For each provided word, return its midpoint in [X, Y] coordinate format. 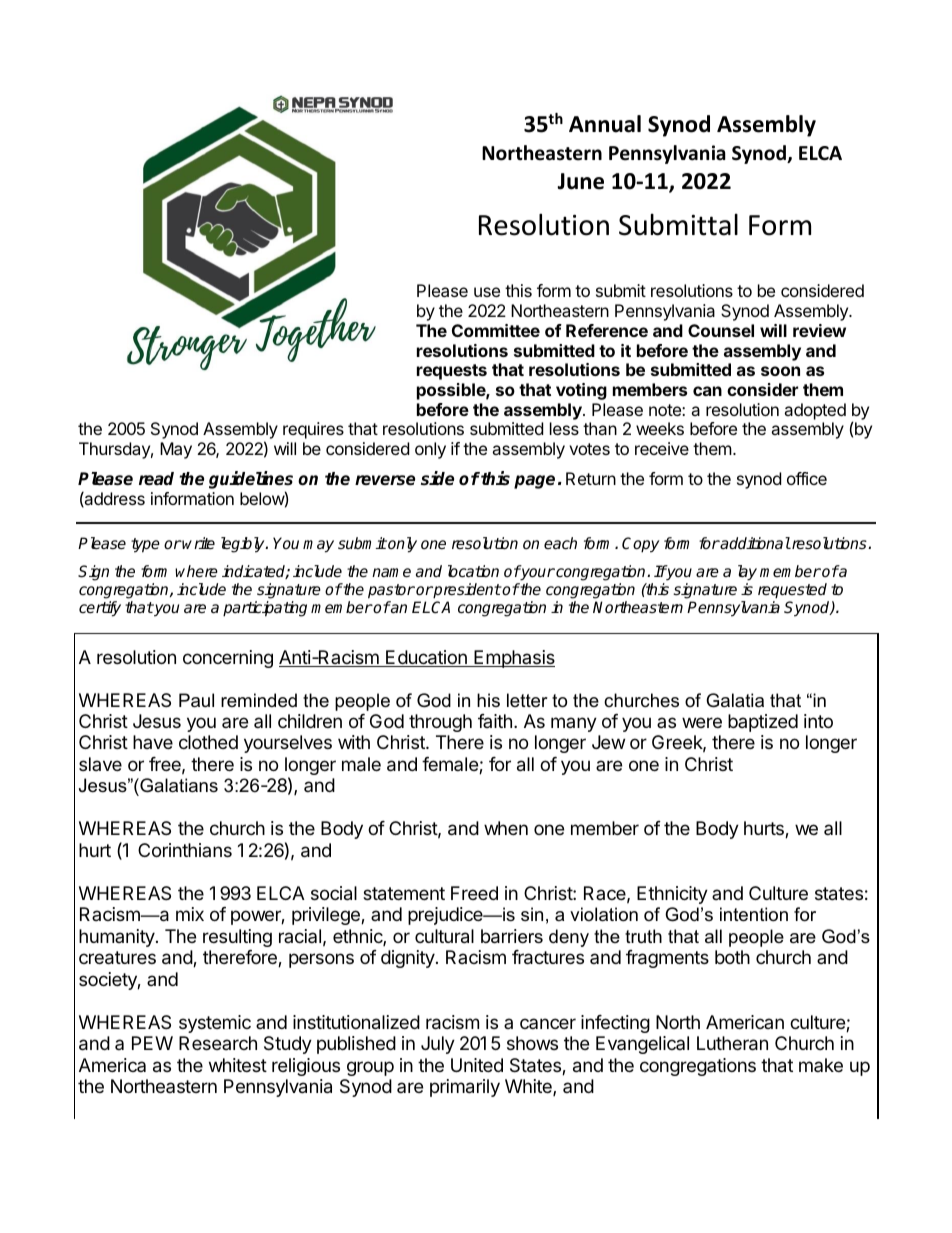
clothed [208, 742]
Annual [605, 124]
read [156, 479]
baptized [763, 723]
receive [662, 448]
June [580, 181]
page [534, 482]
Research [218, 1043]
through [440, 723]
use [487, 292]
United [477, 1065]
